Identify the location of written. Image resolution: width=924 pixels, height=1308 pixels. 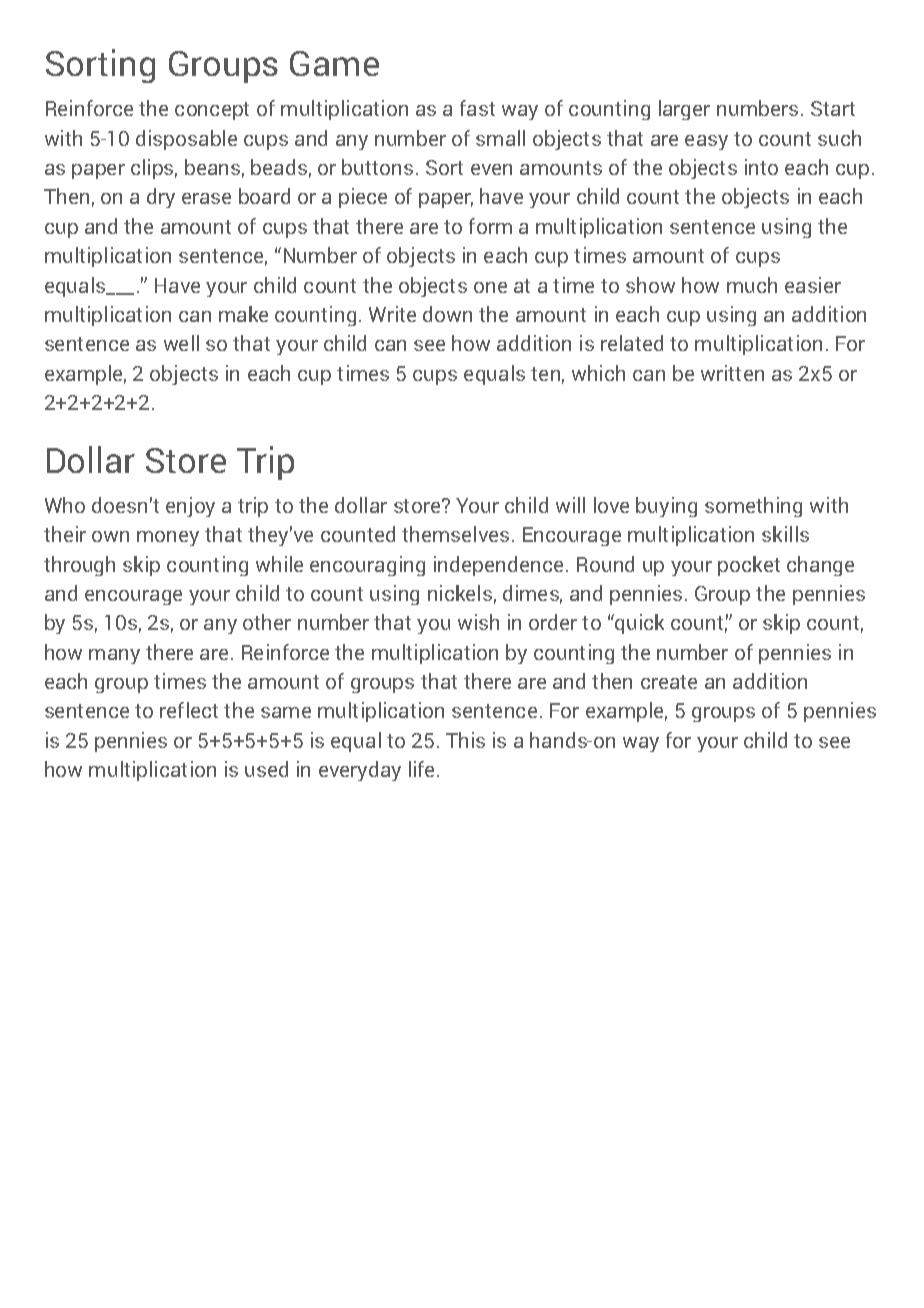
(732, 373).
